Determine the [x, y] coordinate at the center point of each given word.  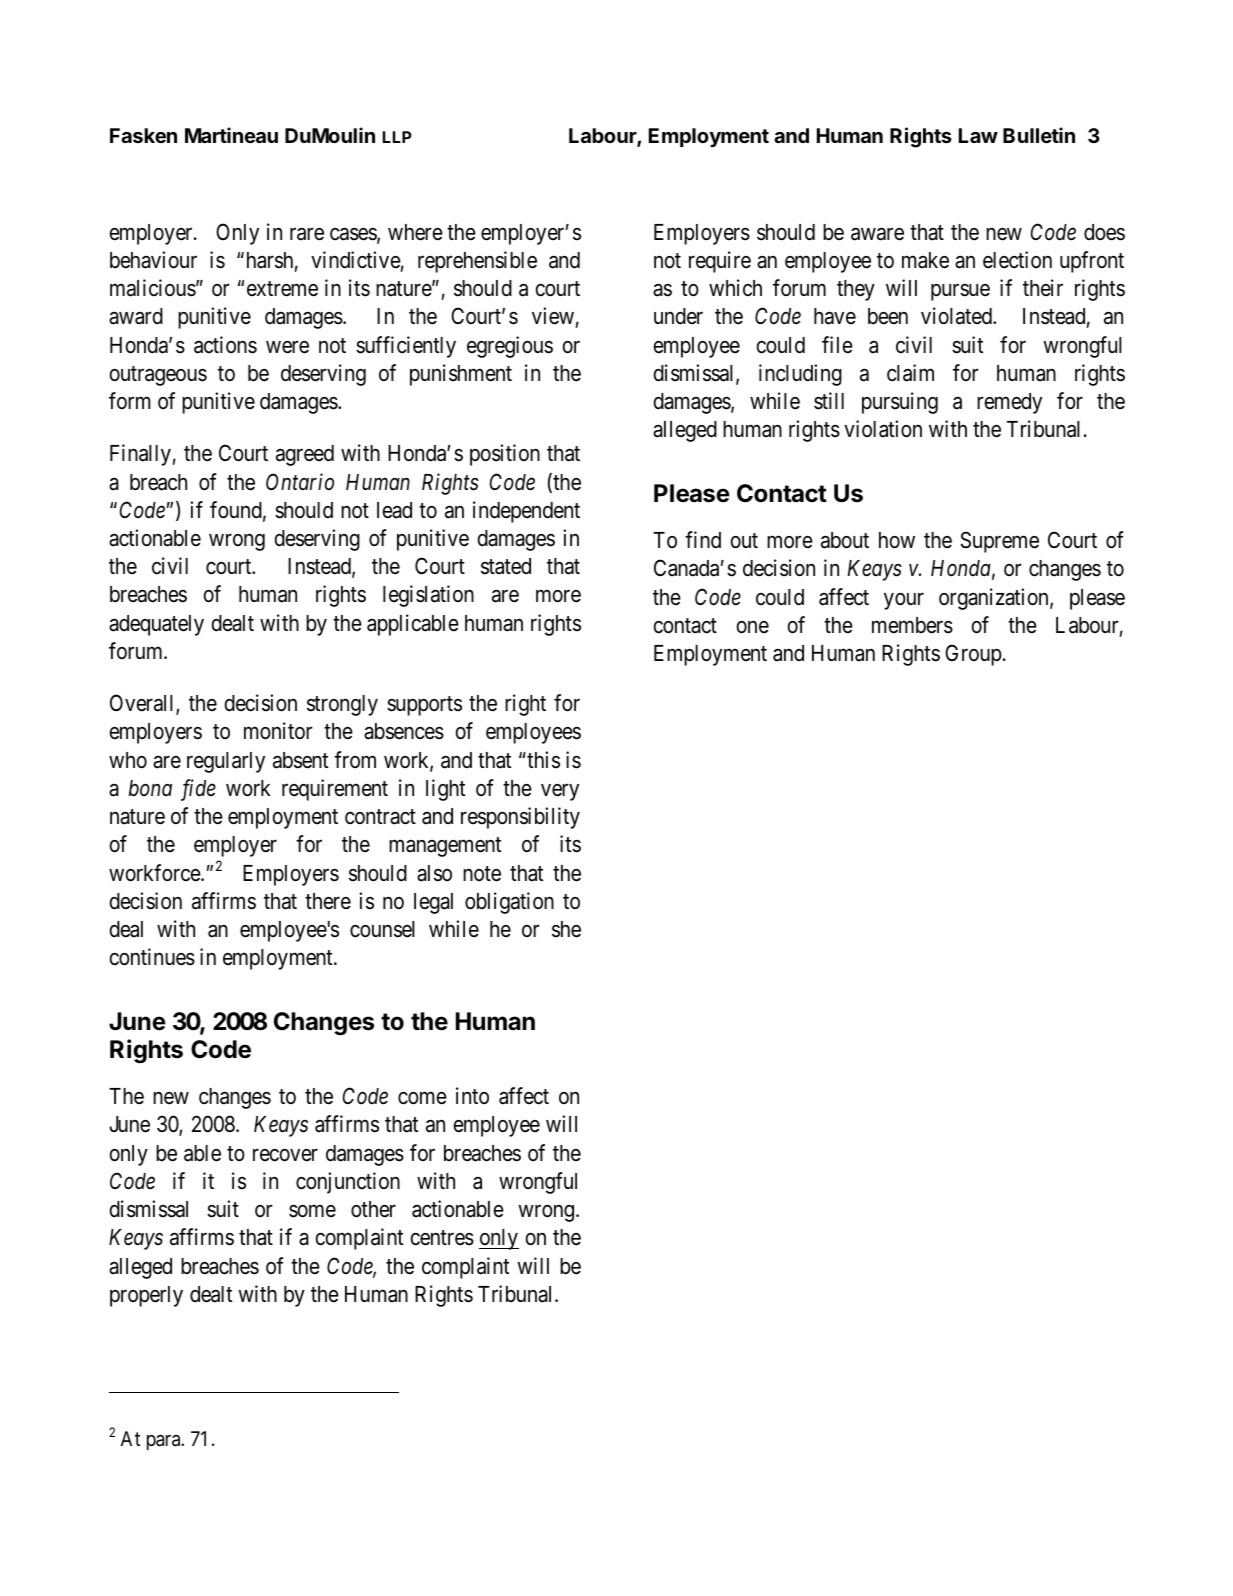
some [312, 1211]
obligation [509, 903]
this [542, 760]
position [505, 455]
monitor [278, 731]
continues [152, 957]
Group [973, 655]
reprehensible [477, 262]
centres [442, 1238]
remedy [1009, 403]
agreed [305, 455]
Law [978, 135]
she [566, 929]
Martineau [231, 135]
